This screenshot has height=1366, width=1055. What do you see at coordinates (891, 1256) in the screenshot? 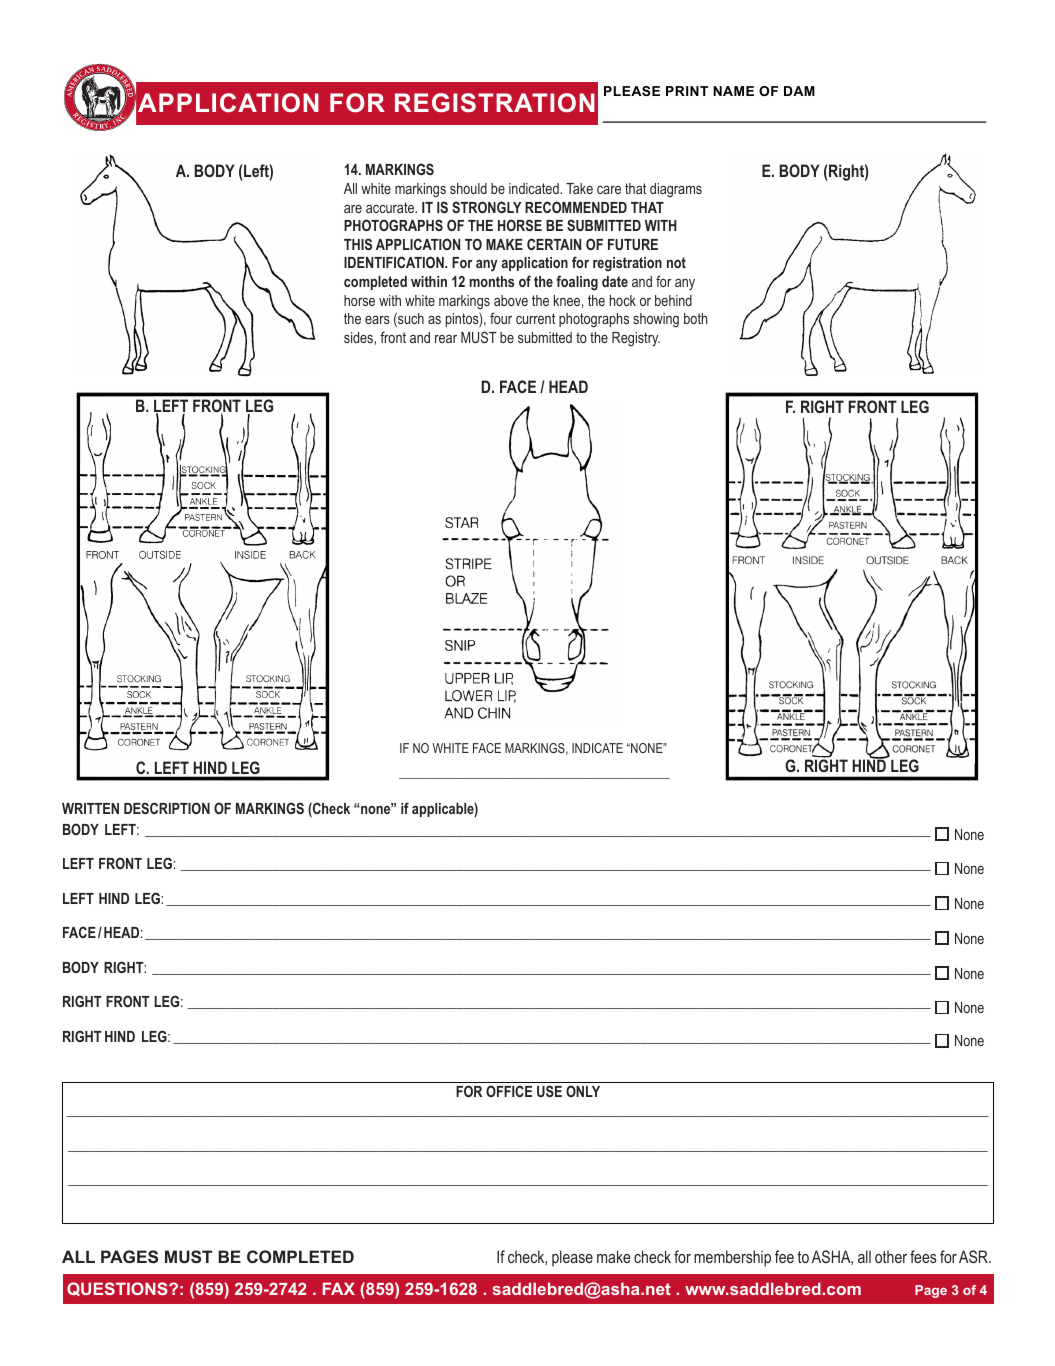
I see `other` at bounding box center [891, 1256].
